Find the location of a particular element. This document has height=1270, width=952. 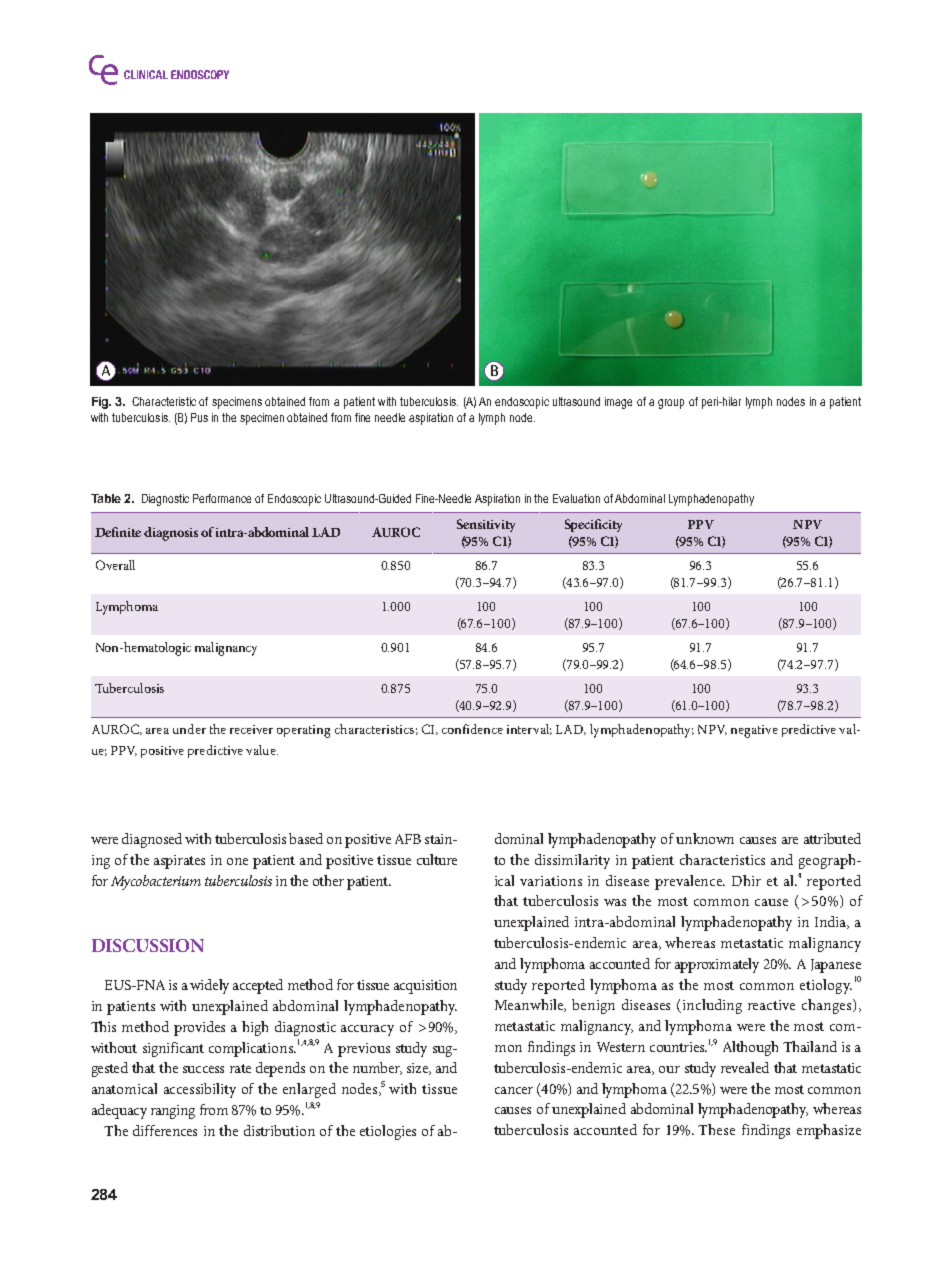

cancer is located at coordinates (514, 1090).
